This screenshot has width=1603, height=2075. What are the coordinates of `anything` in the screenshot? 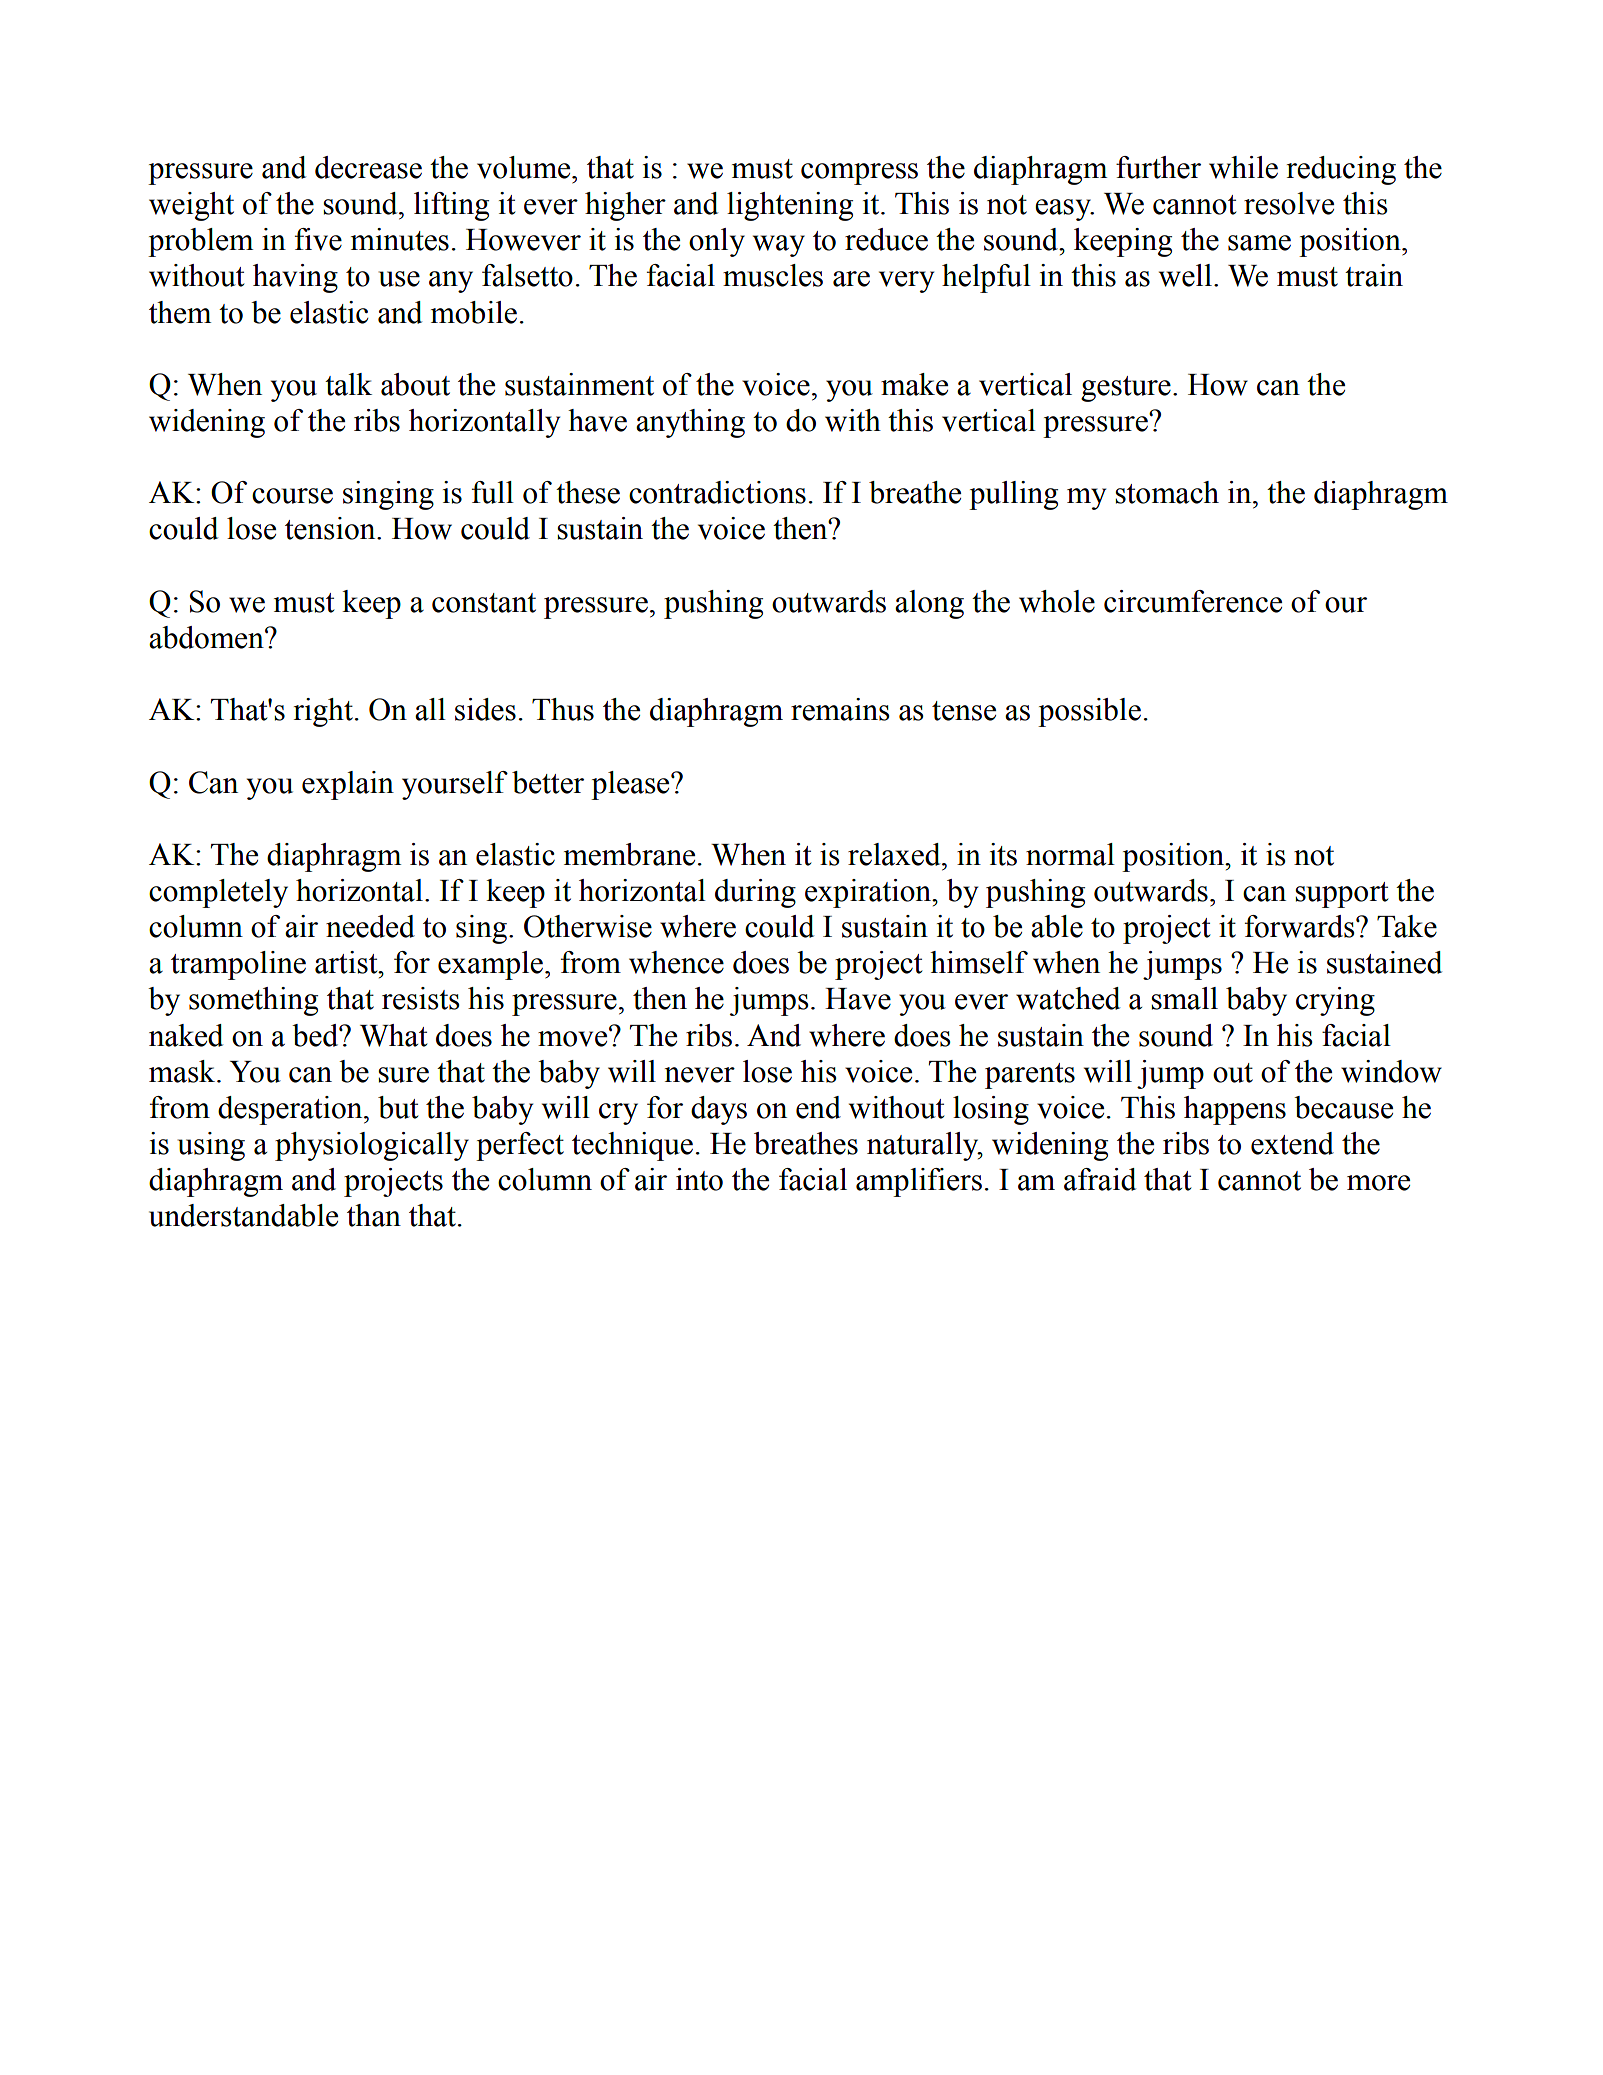 It's located at (690, 423).
